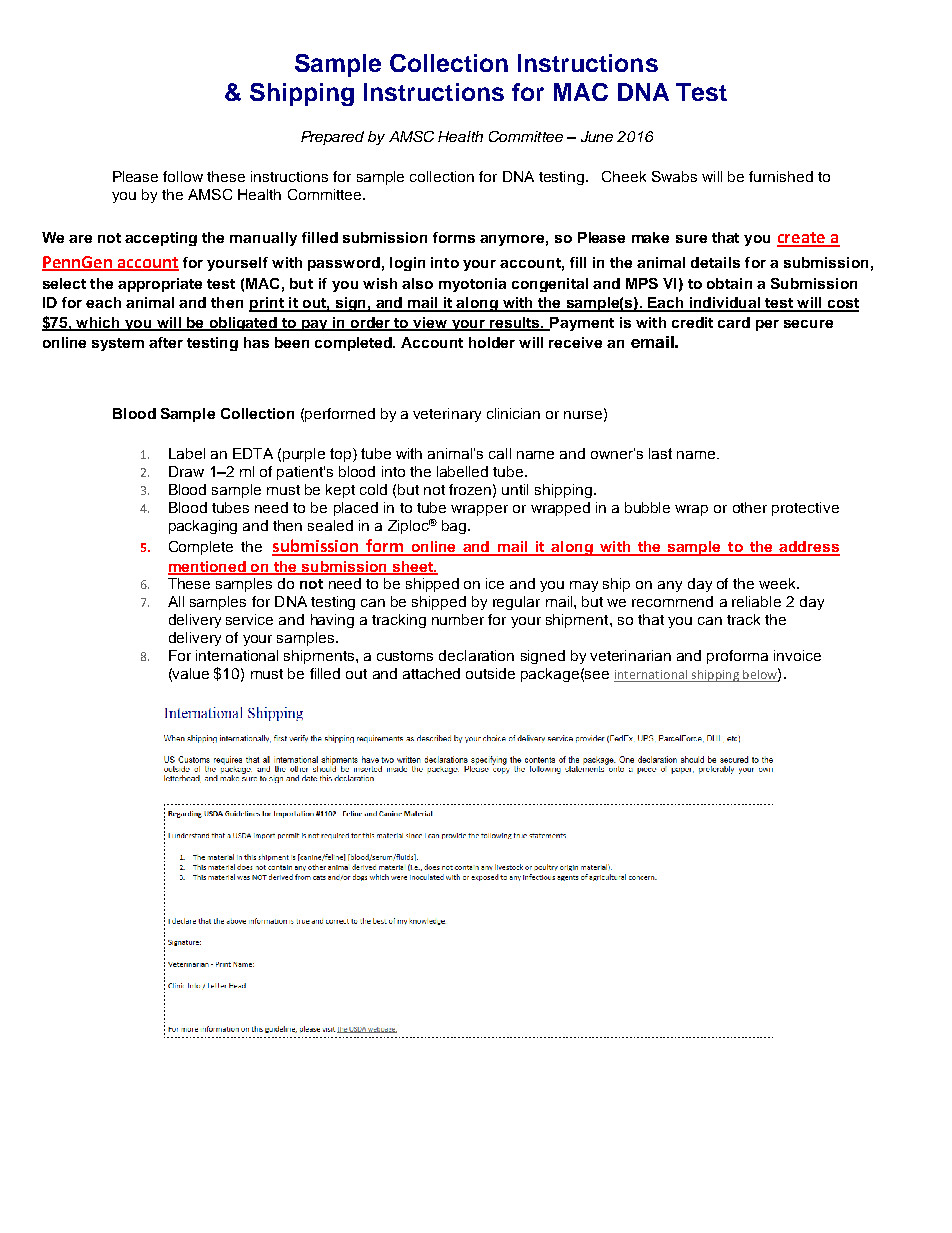  What do you see at coordinates (797, 655) in the screenshot?
I see `invoice` at bounding box center [797, 655].
